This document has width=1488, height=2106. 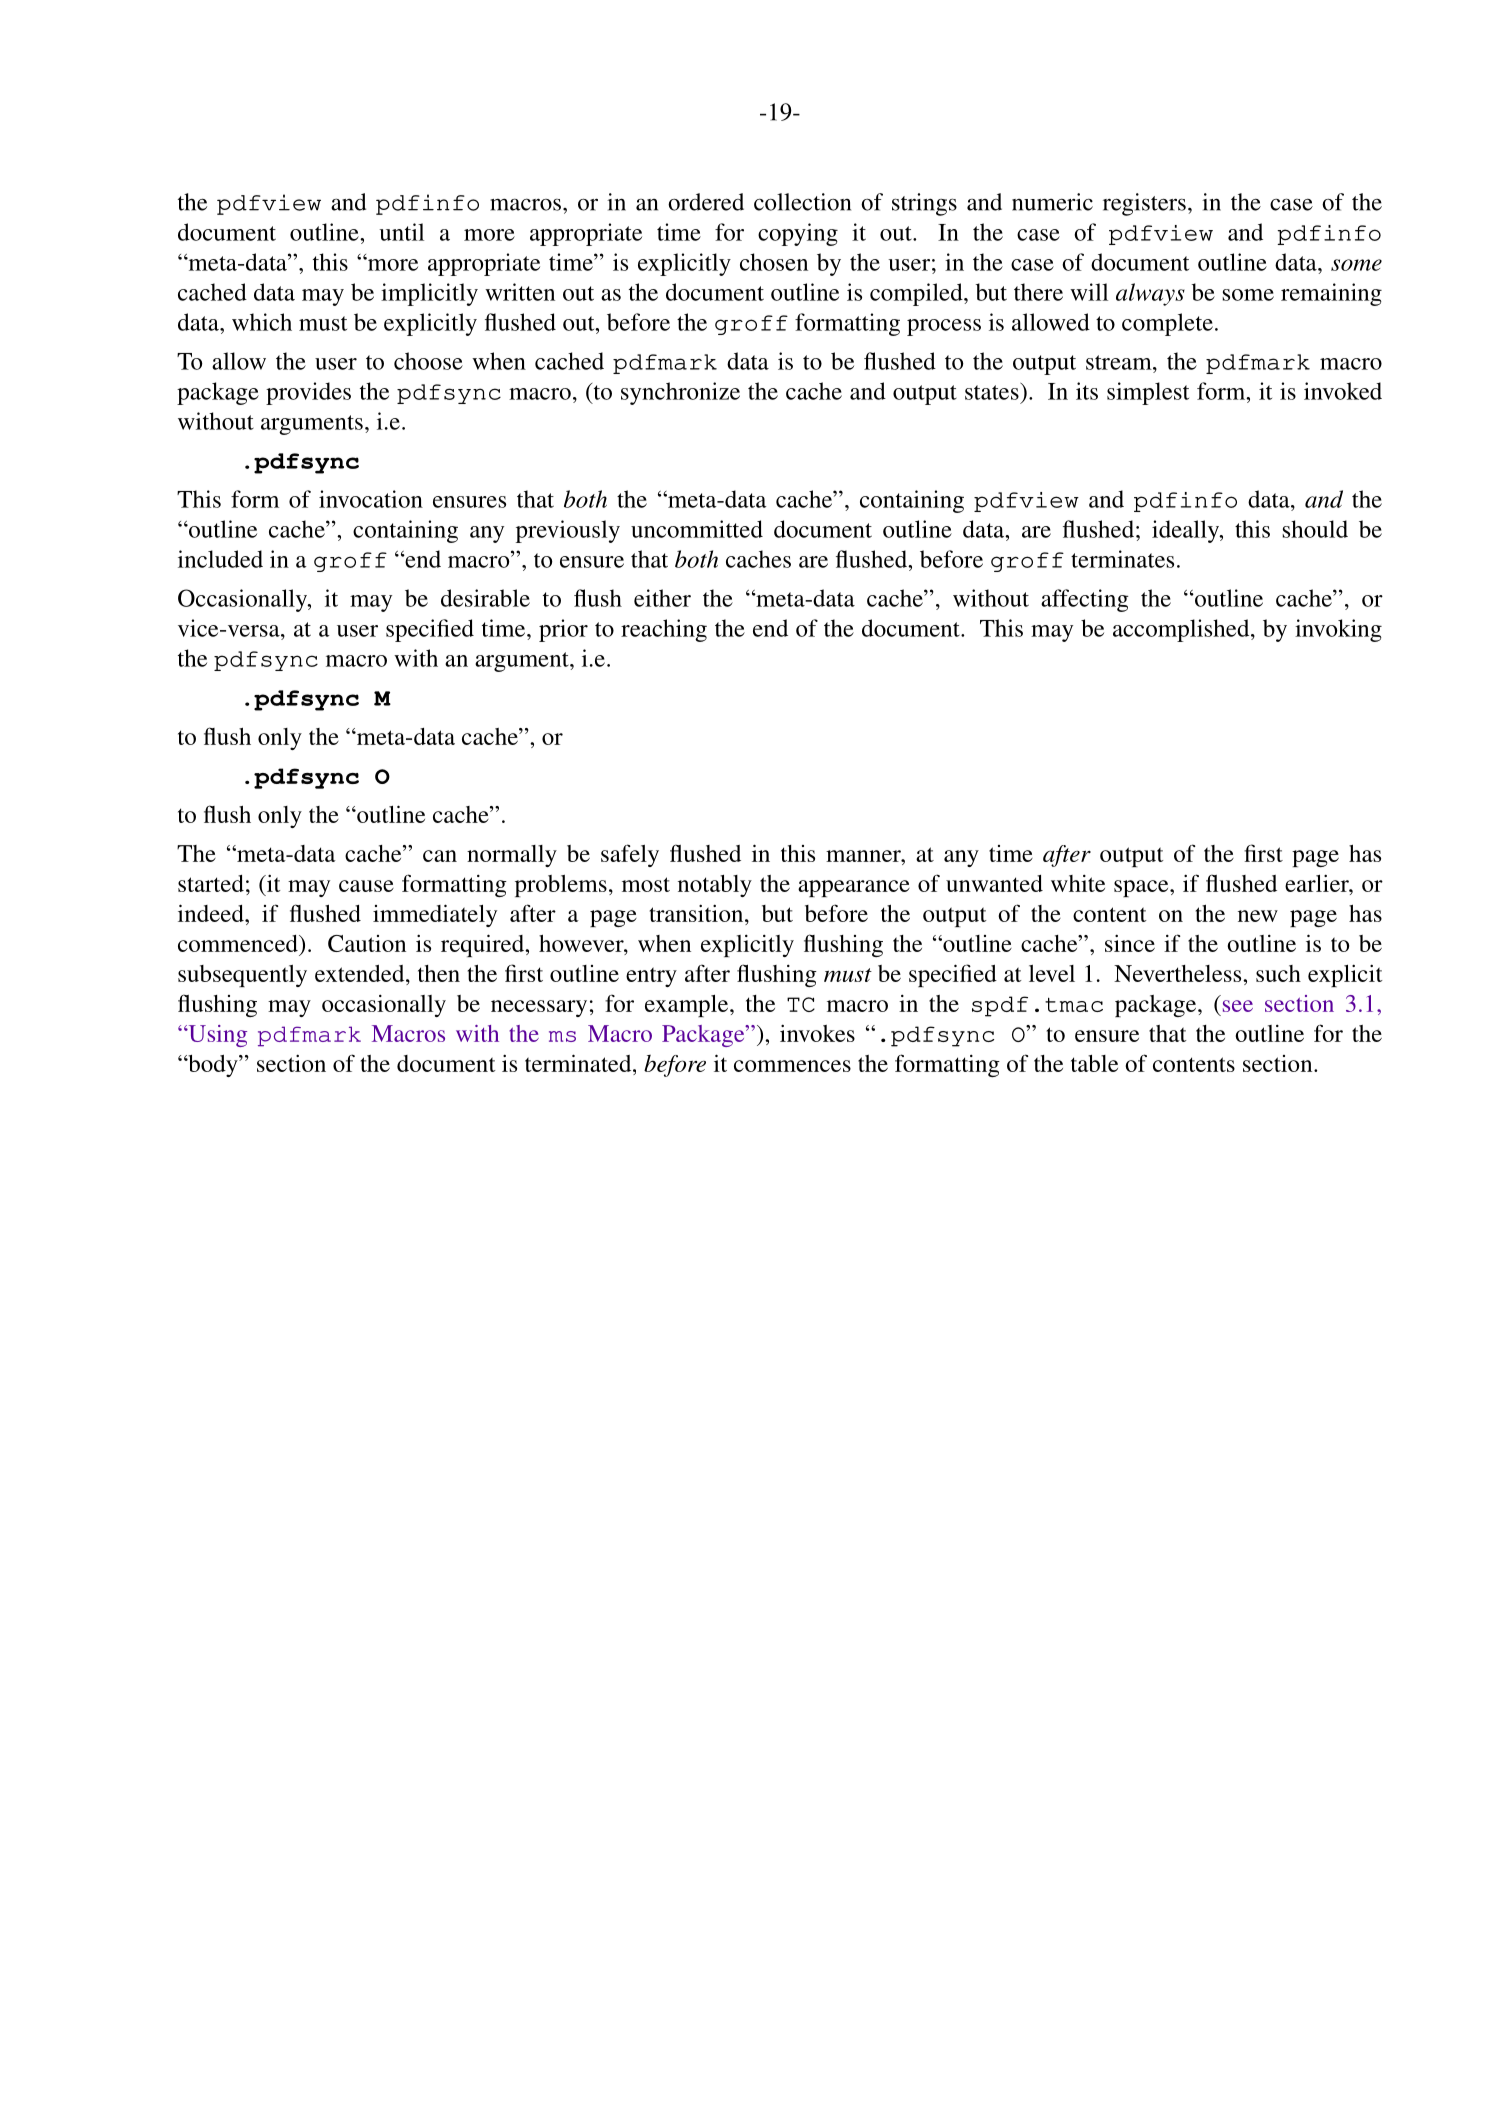 What do you see at coordinates (664, 630) in the document?
I see `reaching` at bounding box center [664, 630].
